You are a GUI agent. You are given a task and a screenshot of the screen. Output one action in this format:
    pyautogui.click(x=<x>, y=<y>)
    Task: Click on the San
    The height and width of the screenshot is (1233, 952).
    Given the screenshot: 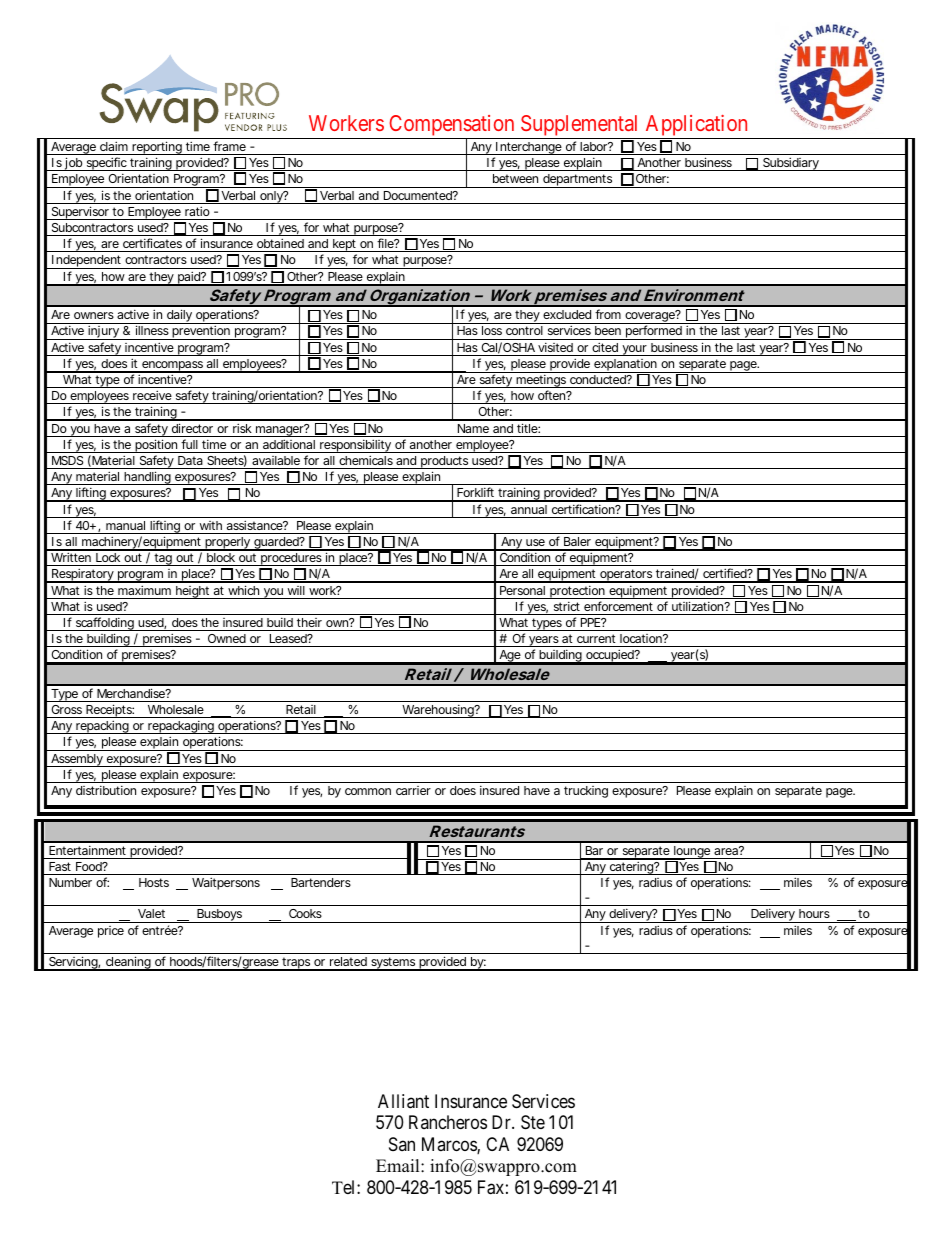 What is the action you would take?
    pyautogui.click(x=402, y=1144)
